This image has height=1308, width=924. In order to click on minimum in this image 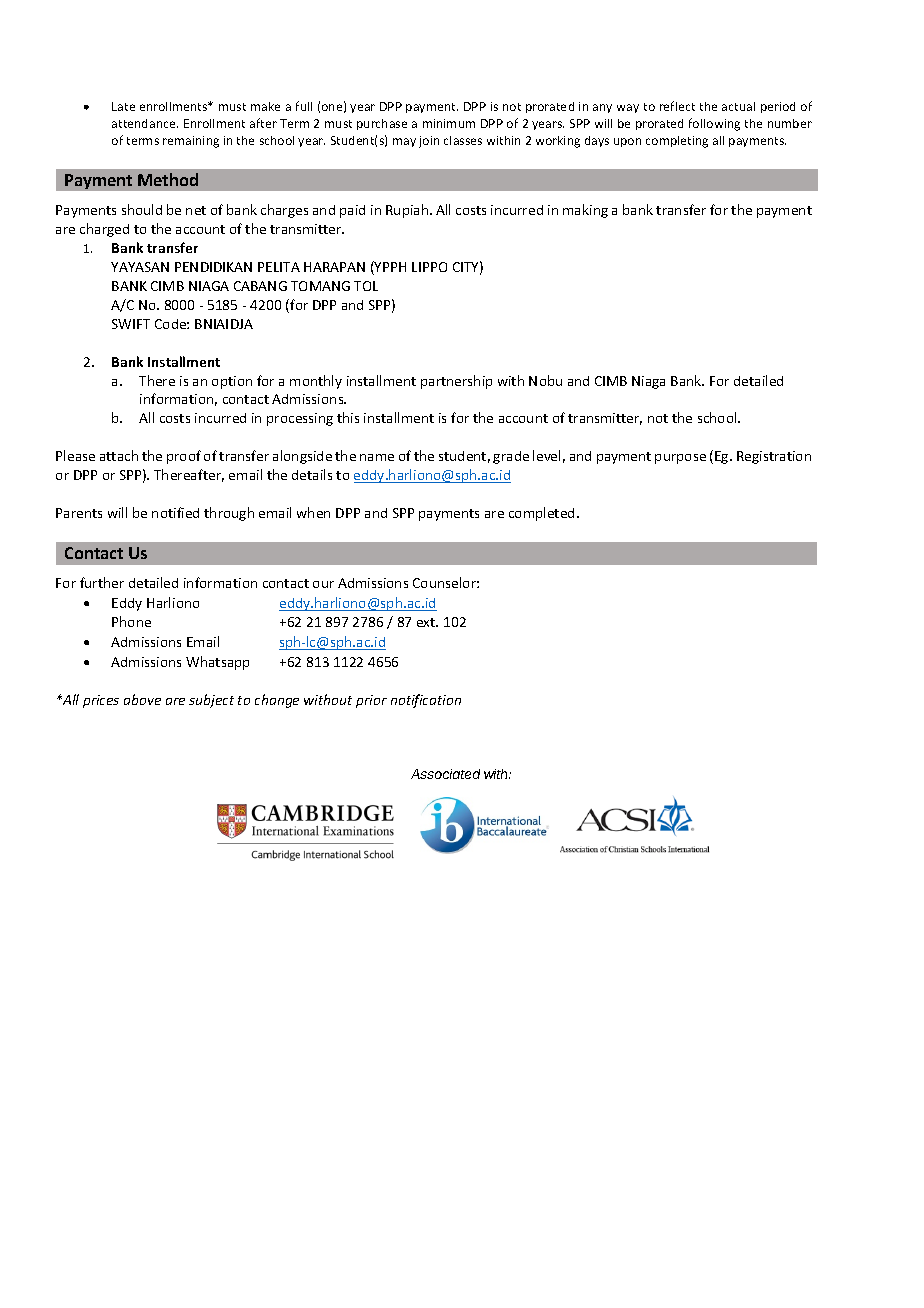, I will do `click(449, 123)`.
